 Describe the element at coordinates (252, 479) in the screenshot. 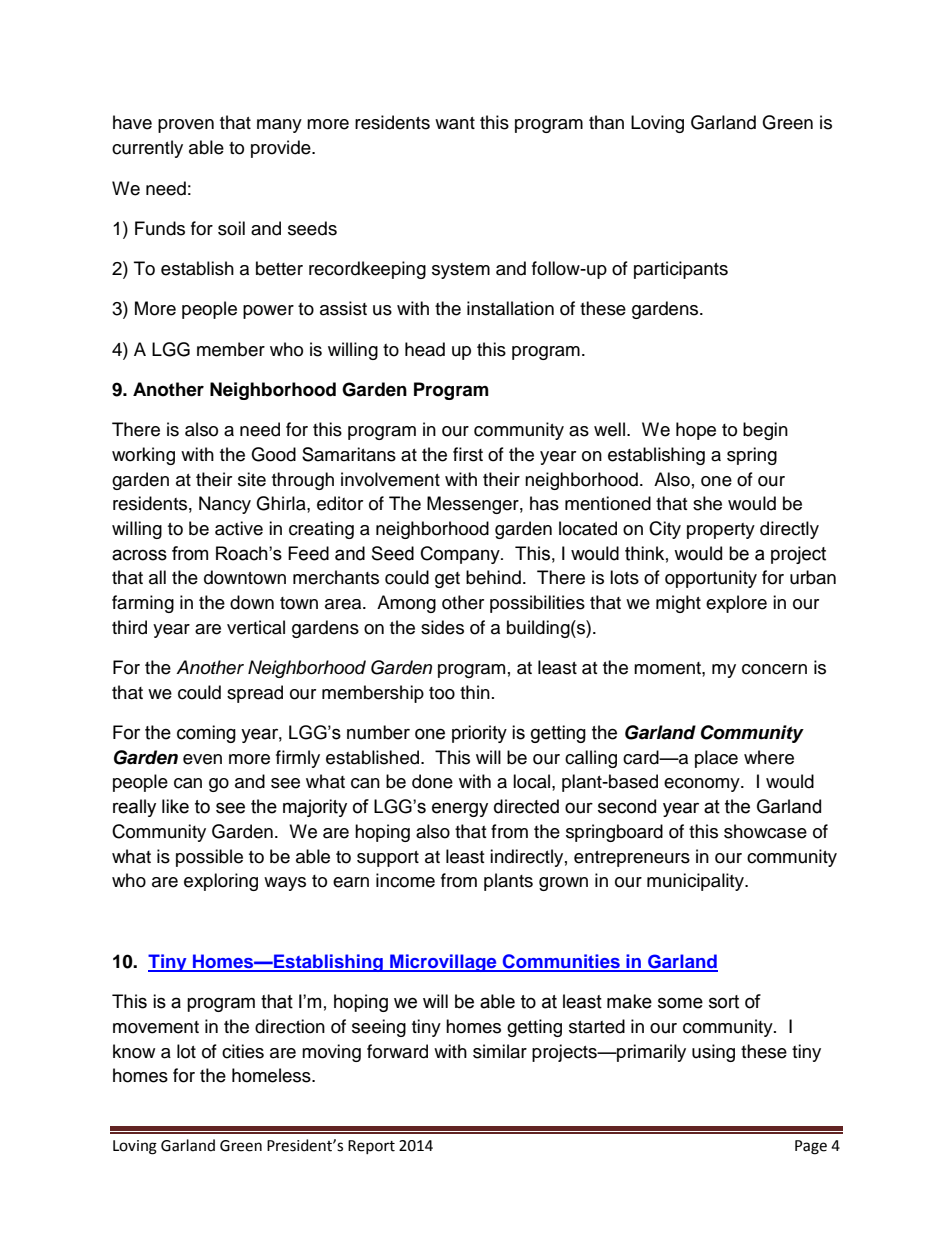

I see `site` at that location.
